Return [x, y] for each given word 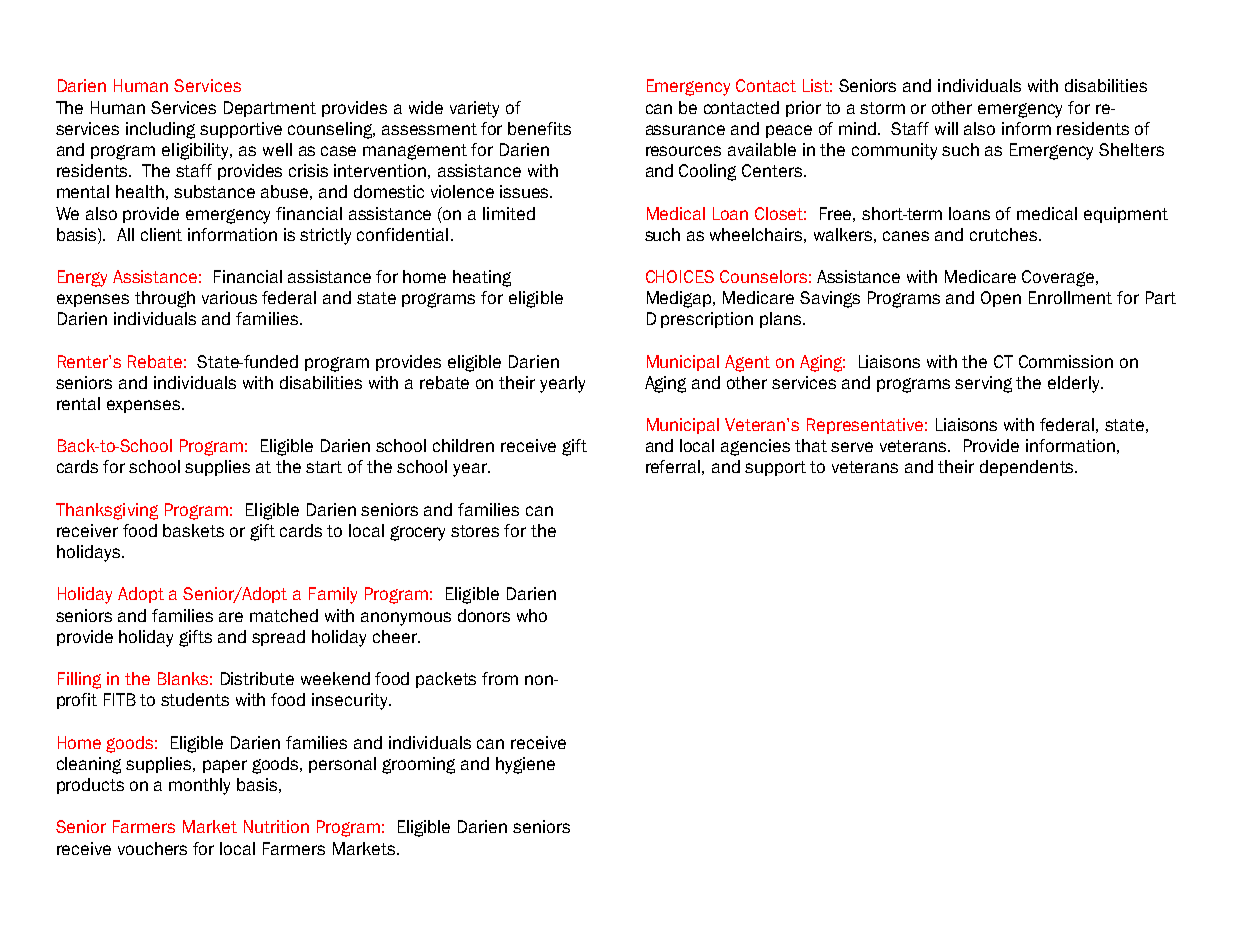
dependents [1028, 468]
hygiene [525, 765]
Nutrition [276, 826]
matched [284, 615]
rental [78, 403]
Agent [747, 363]
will [946, 128]
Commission [1066, 361]
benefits [539, 128]
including [160, 130]
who [532, 615]
